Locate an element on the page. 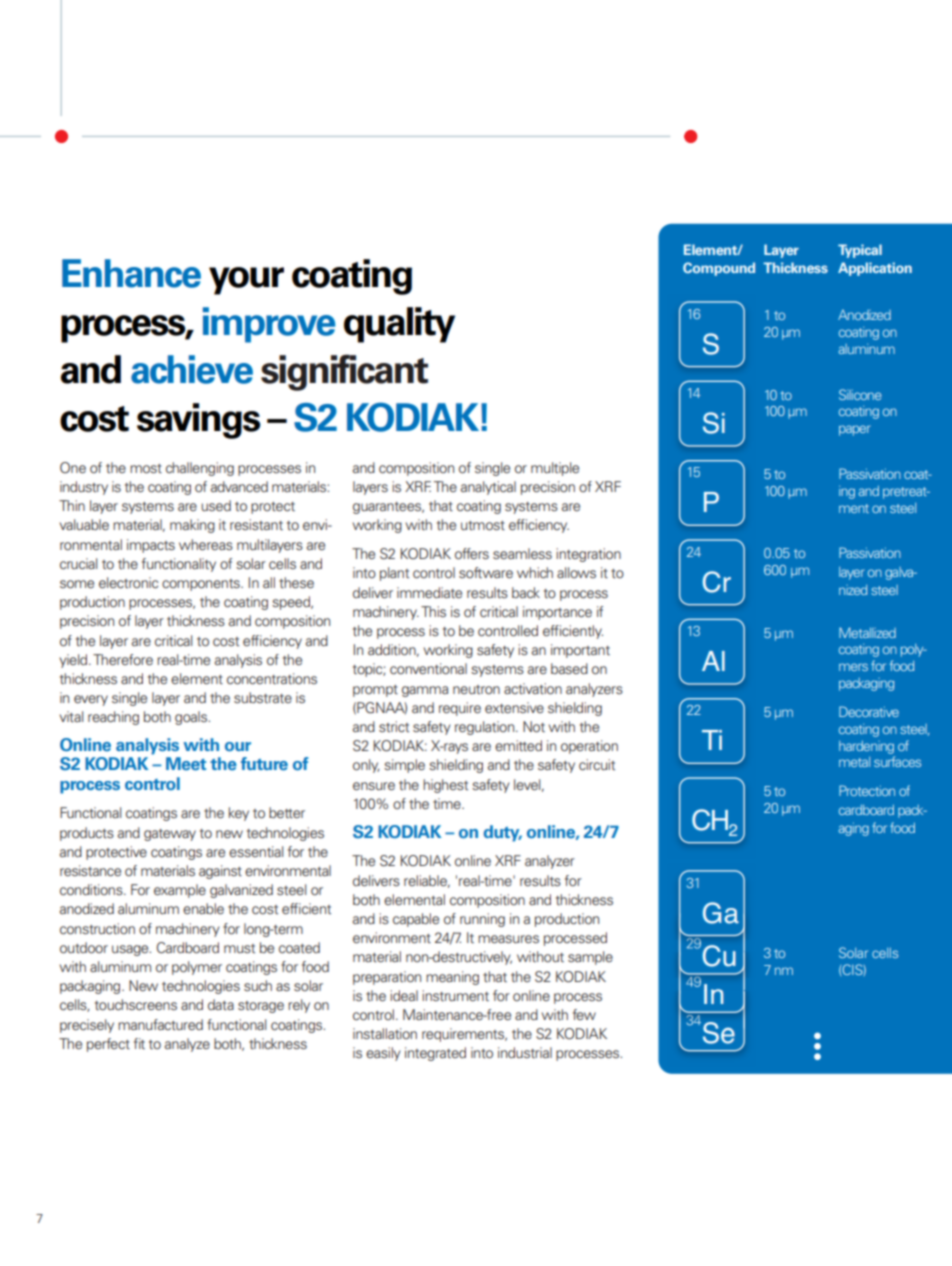 This document has width=952, height=1266. paper is located at coordinates (855, 430).
